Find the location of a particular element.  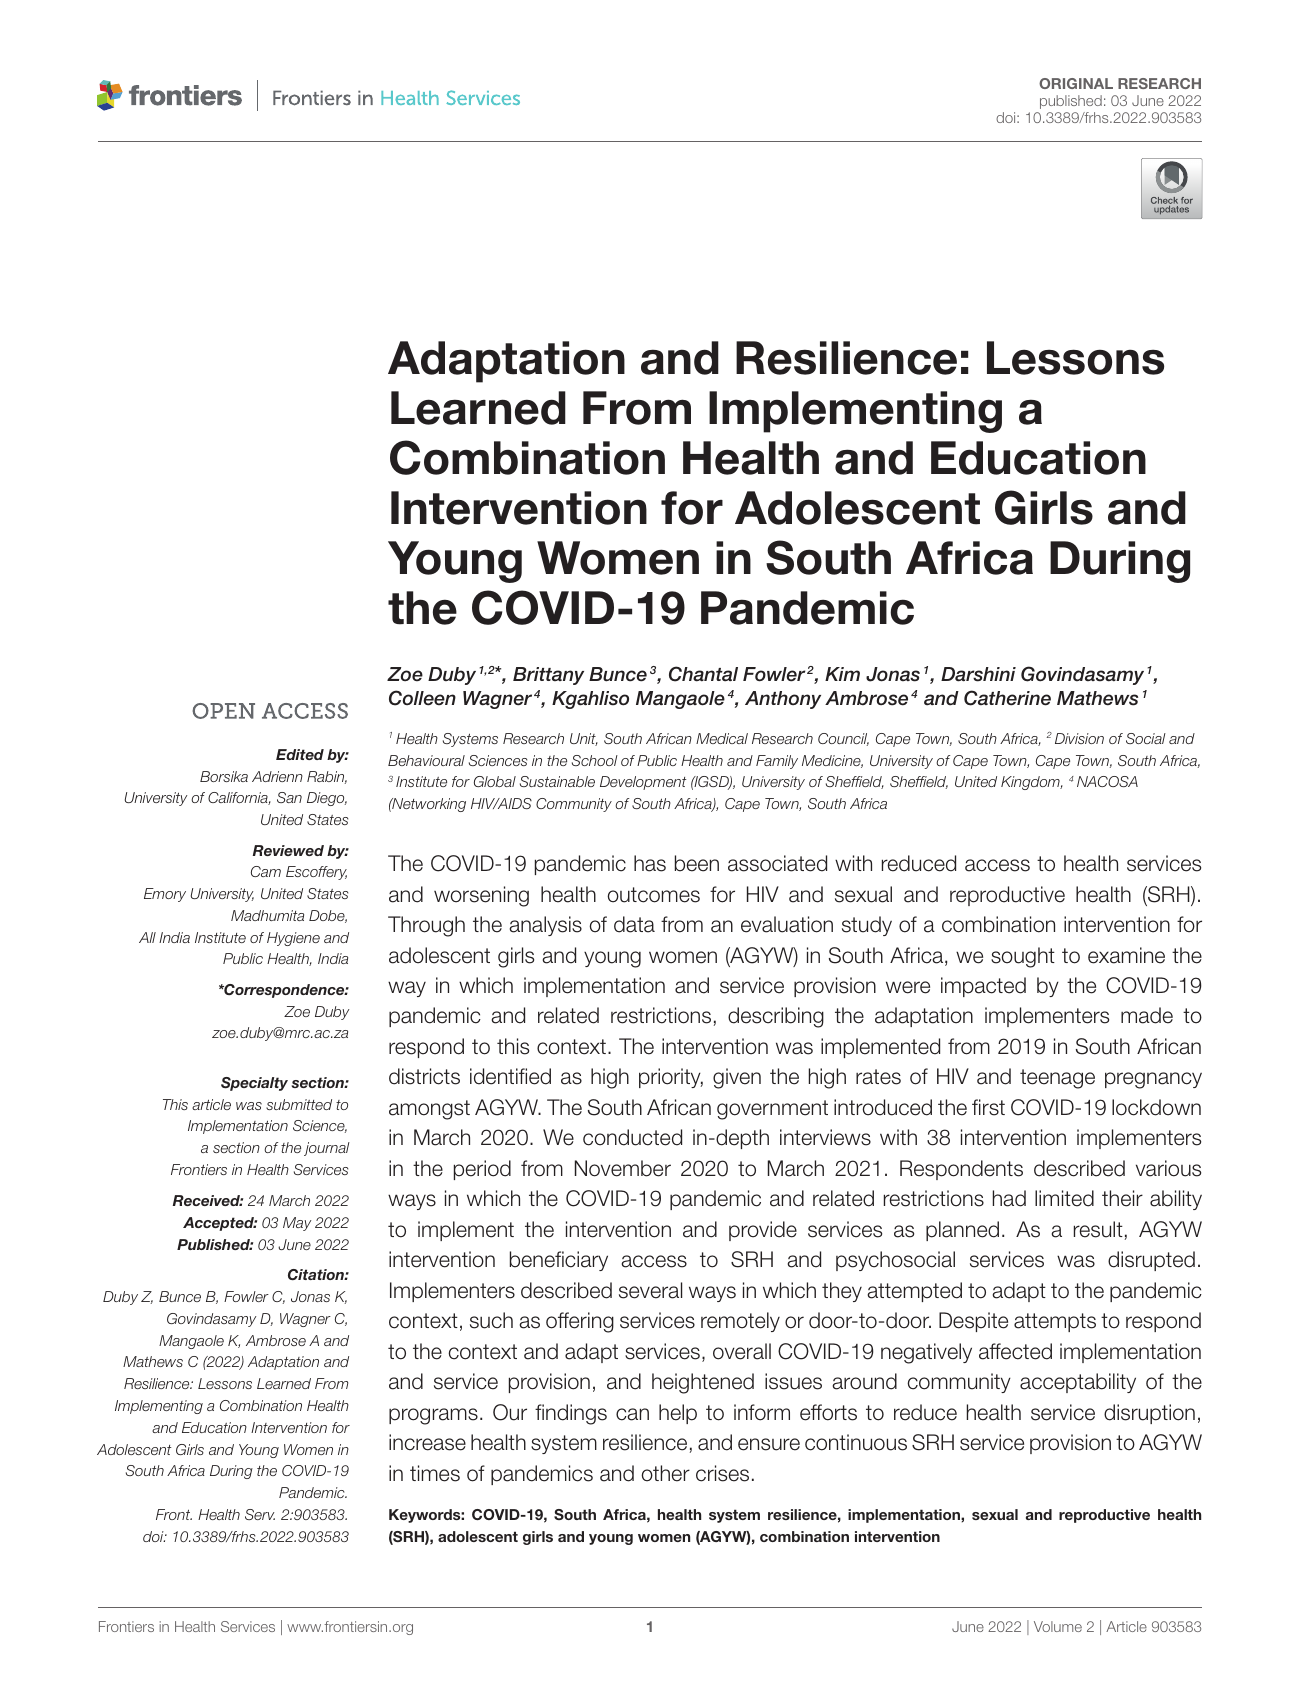

Kim is located at coordinates (842, 674).
